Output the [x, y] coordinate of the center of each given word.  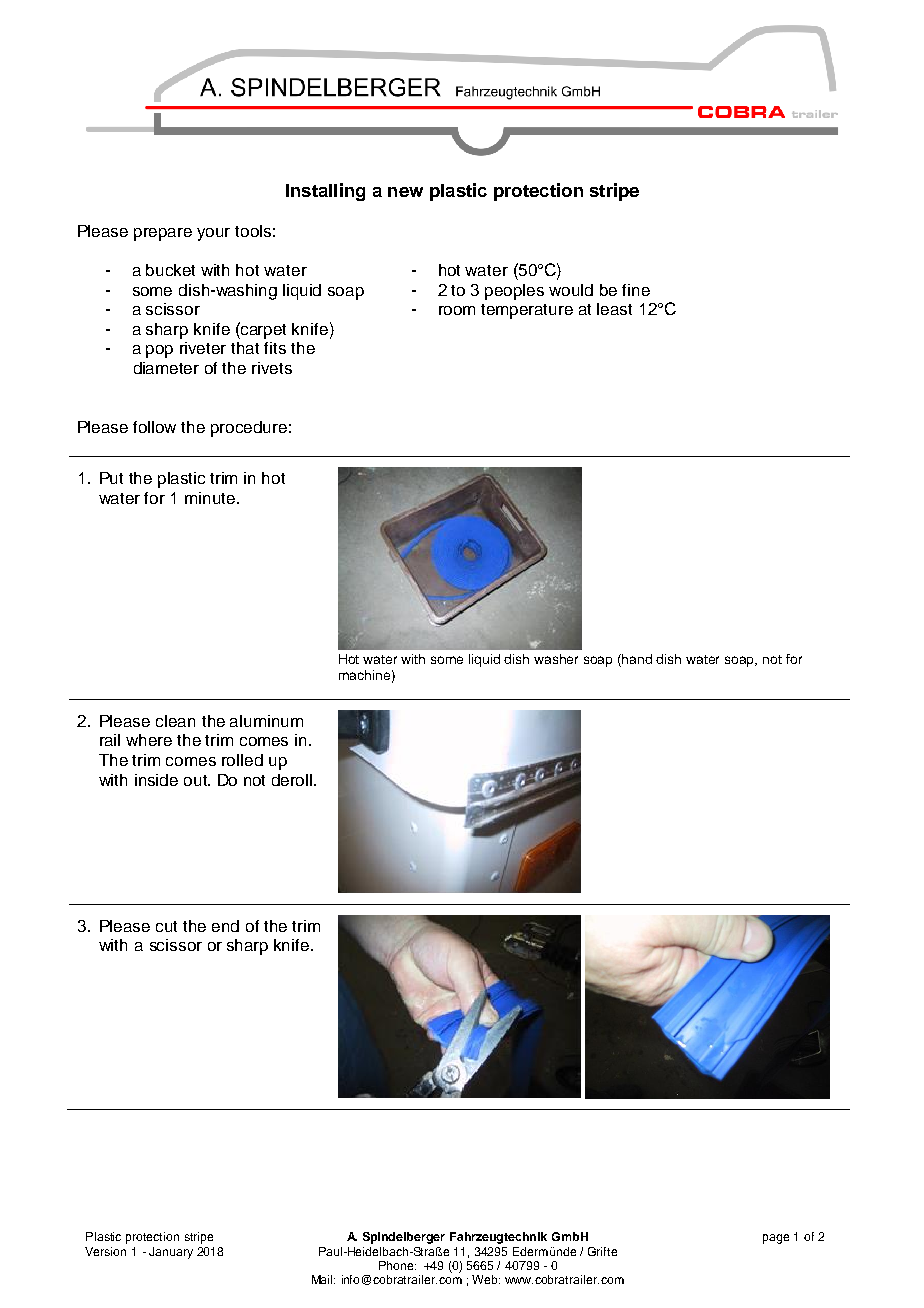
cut [166, 926]
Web [486, 1279]
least [614, 309]
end [225, 926]
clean [175, 721]
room [457, 310]
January [171, 1253]
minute [211, 498]
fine [636, 290]
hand [637, 659]
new [405, 192]
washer [556, 659]
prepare [163, 234]
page [776, 1239]
